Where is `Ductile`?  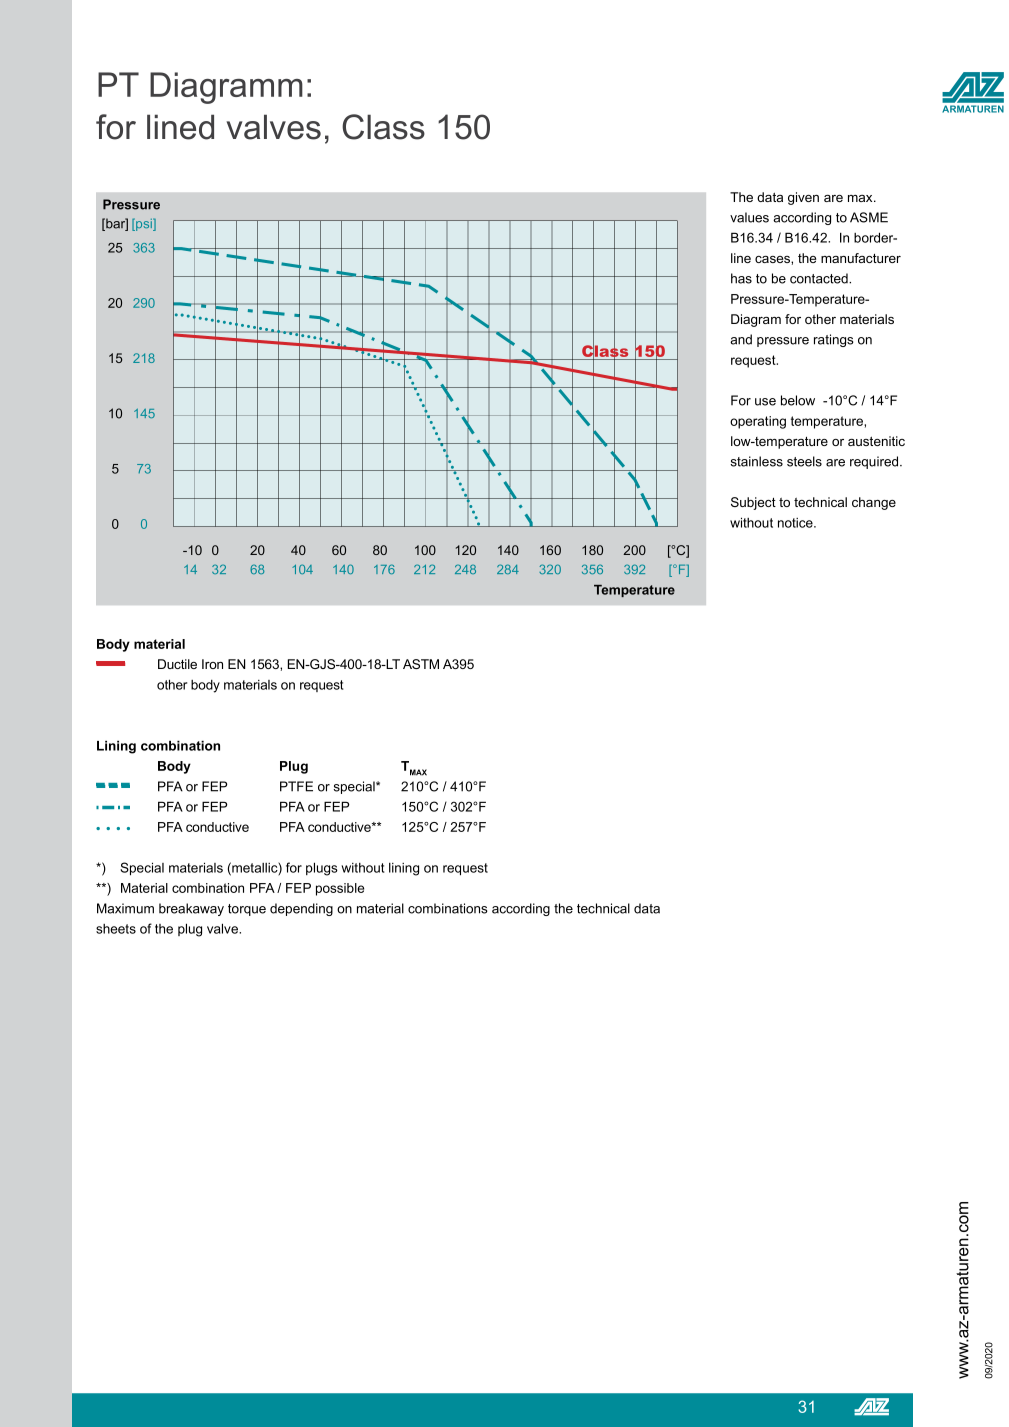
Ductile is located at coordinates (177, 664).
